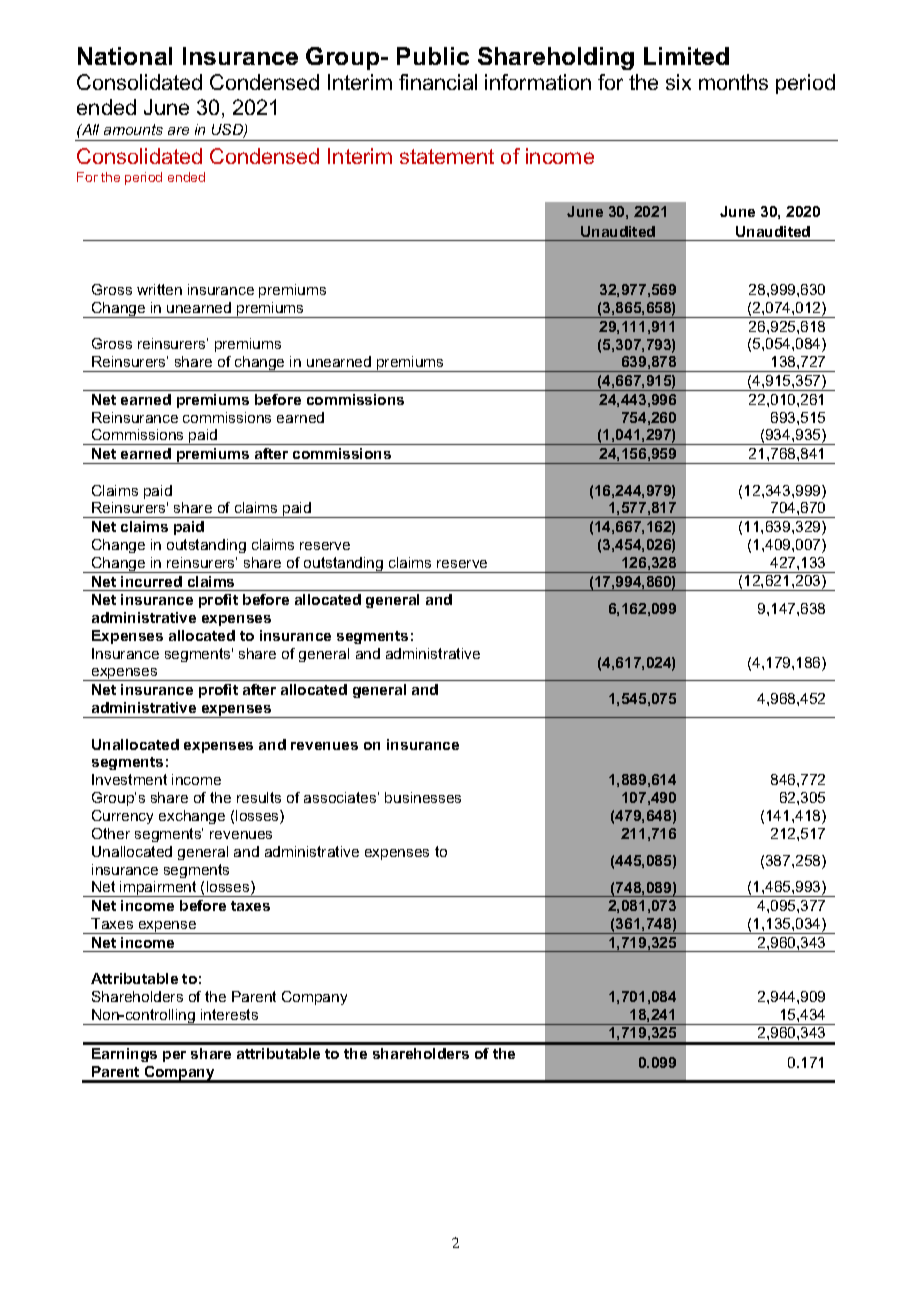 Image resolution: width=924 pixels, height=1308 pixels. Describe the element at coordinates (159, 889) in the screenshot. I see `impairment` at that location.
